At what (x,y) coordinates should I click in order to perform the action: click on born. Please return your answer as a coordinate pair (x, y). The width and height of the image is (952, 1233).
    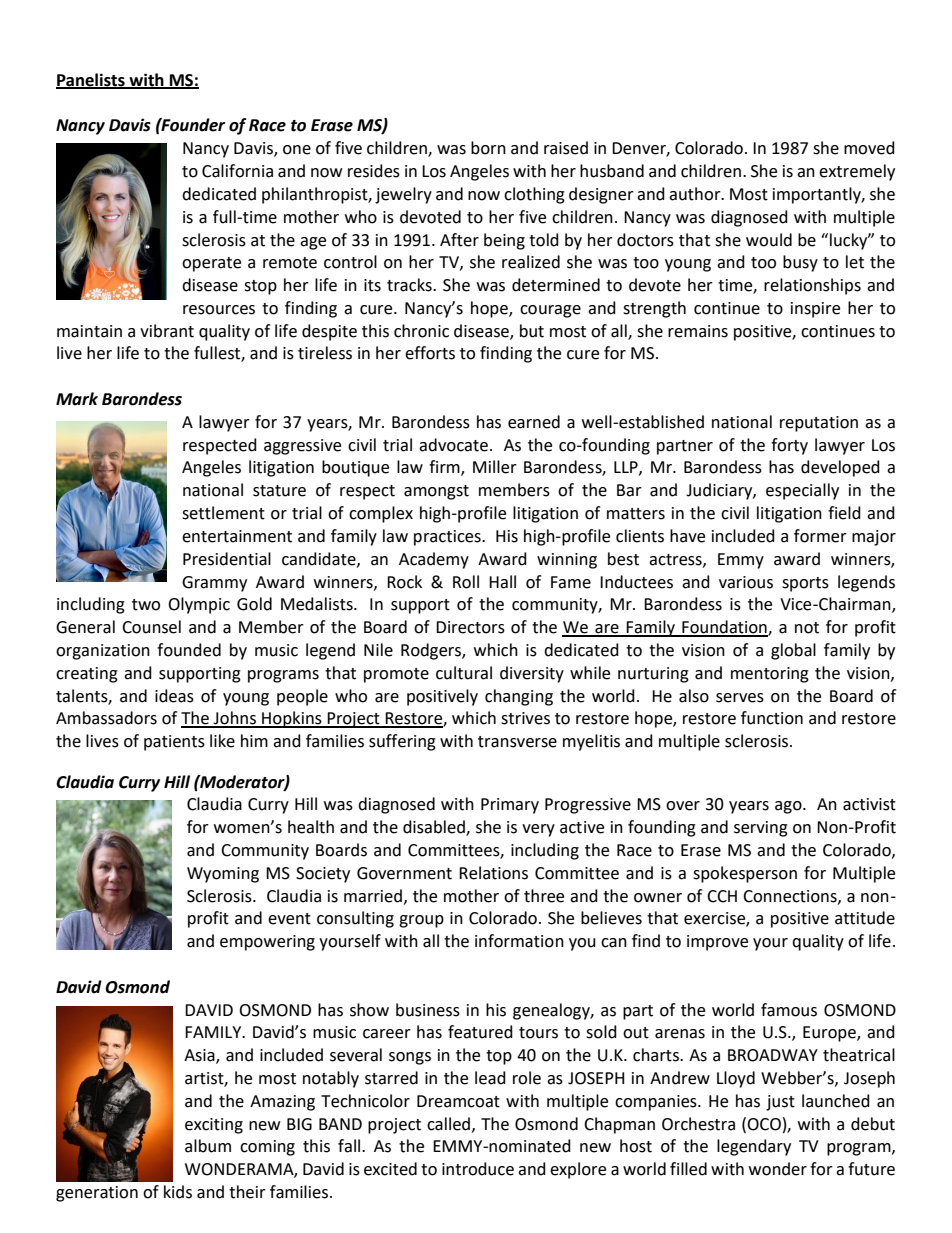
    Looking at the image, I should click on (488, 148).
